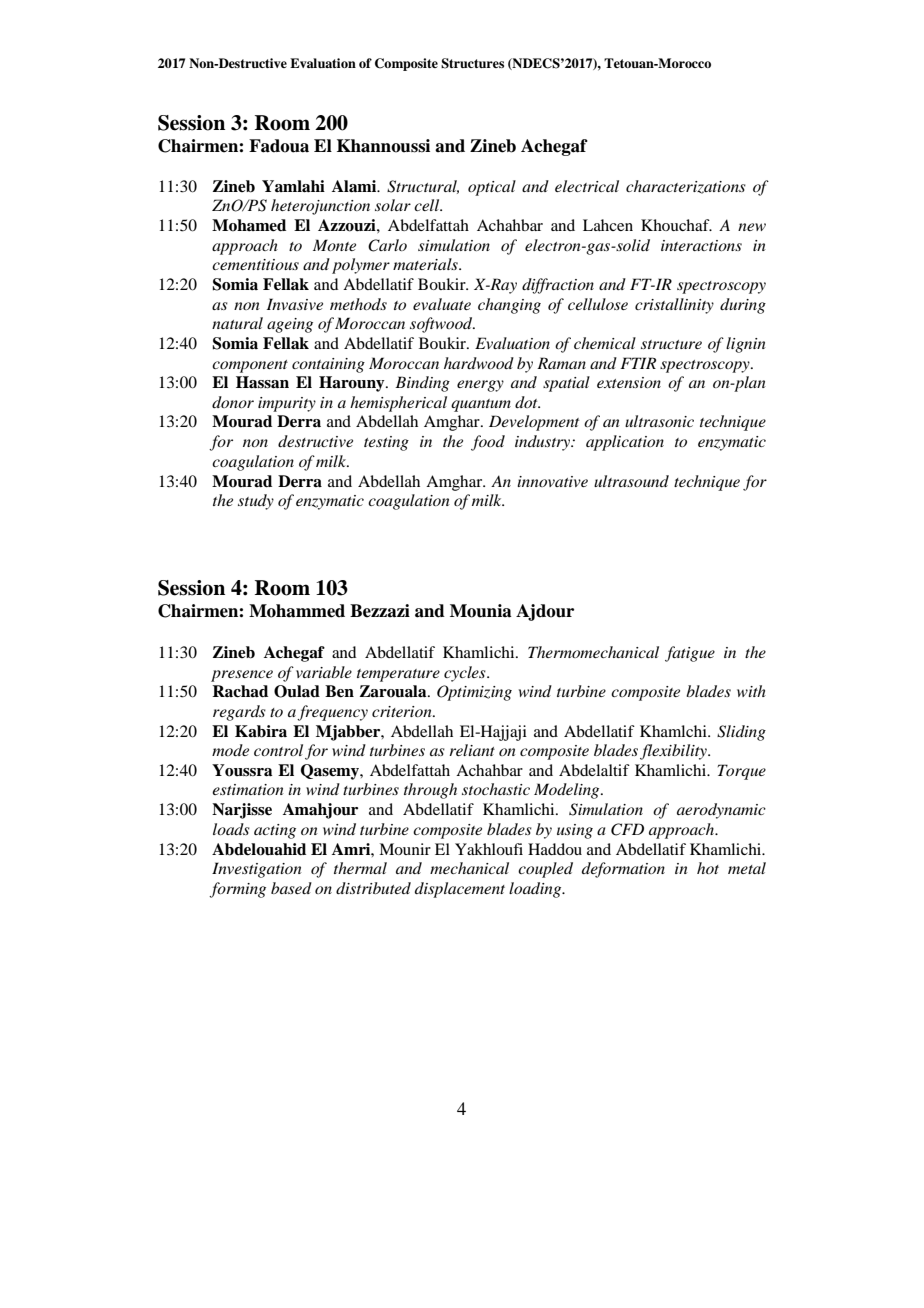 The image size is (924, 1308). What do you see at coordinates (256, 502) in the image?
I see `study` at bounding box center [256, 502].
